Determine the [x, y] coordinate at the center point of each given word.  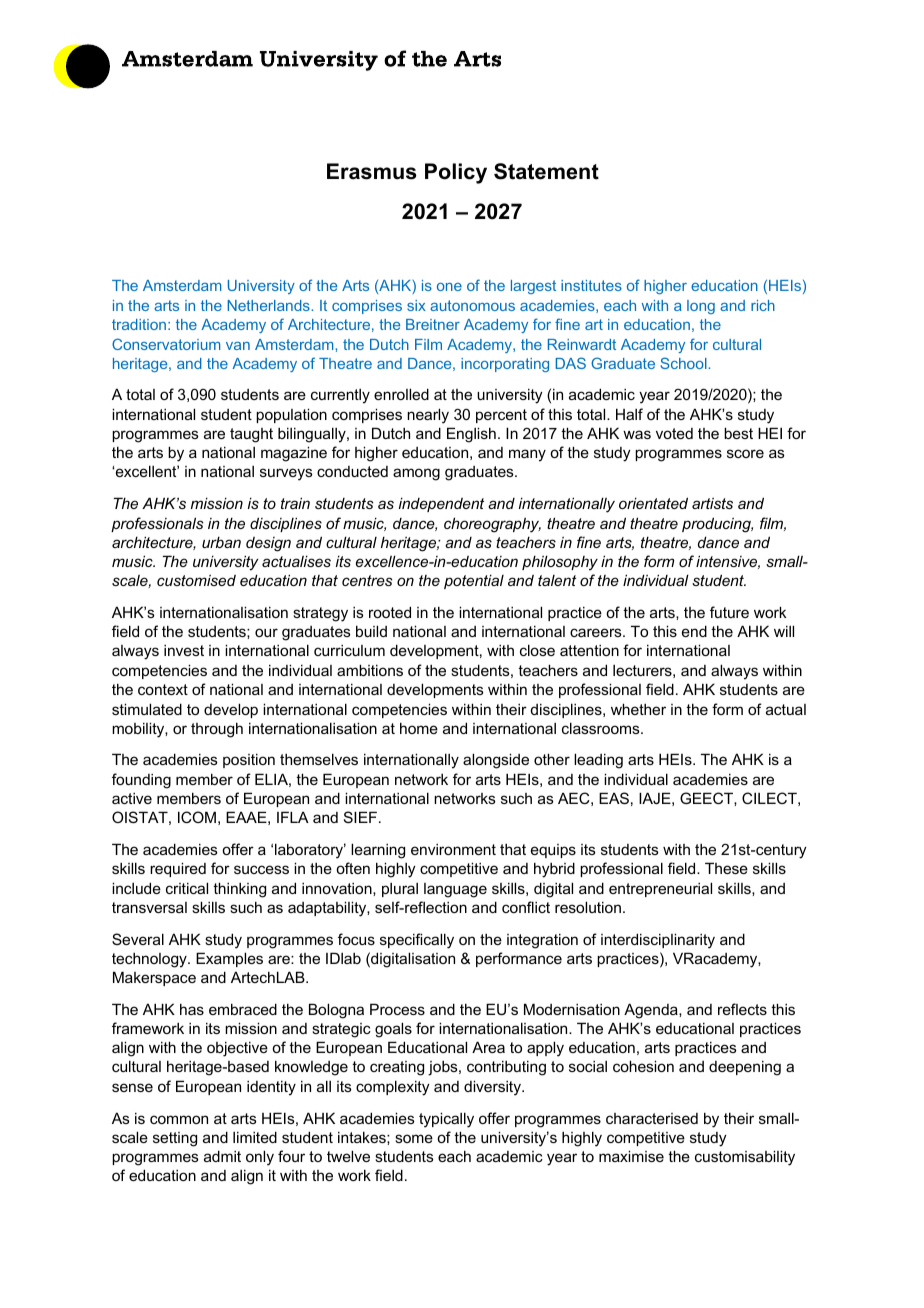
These [726, 868]
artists [712, 503]
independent [441, 504]
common [179, 1119]
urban [221, 542]
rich [763, 305]
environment [453, 849]
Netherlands [269, 305]
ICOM [197, 817]
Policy [456, 173]
